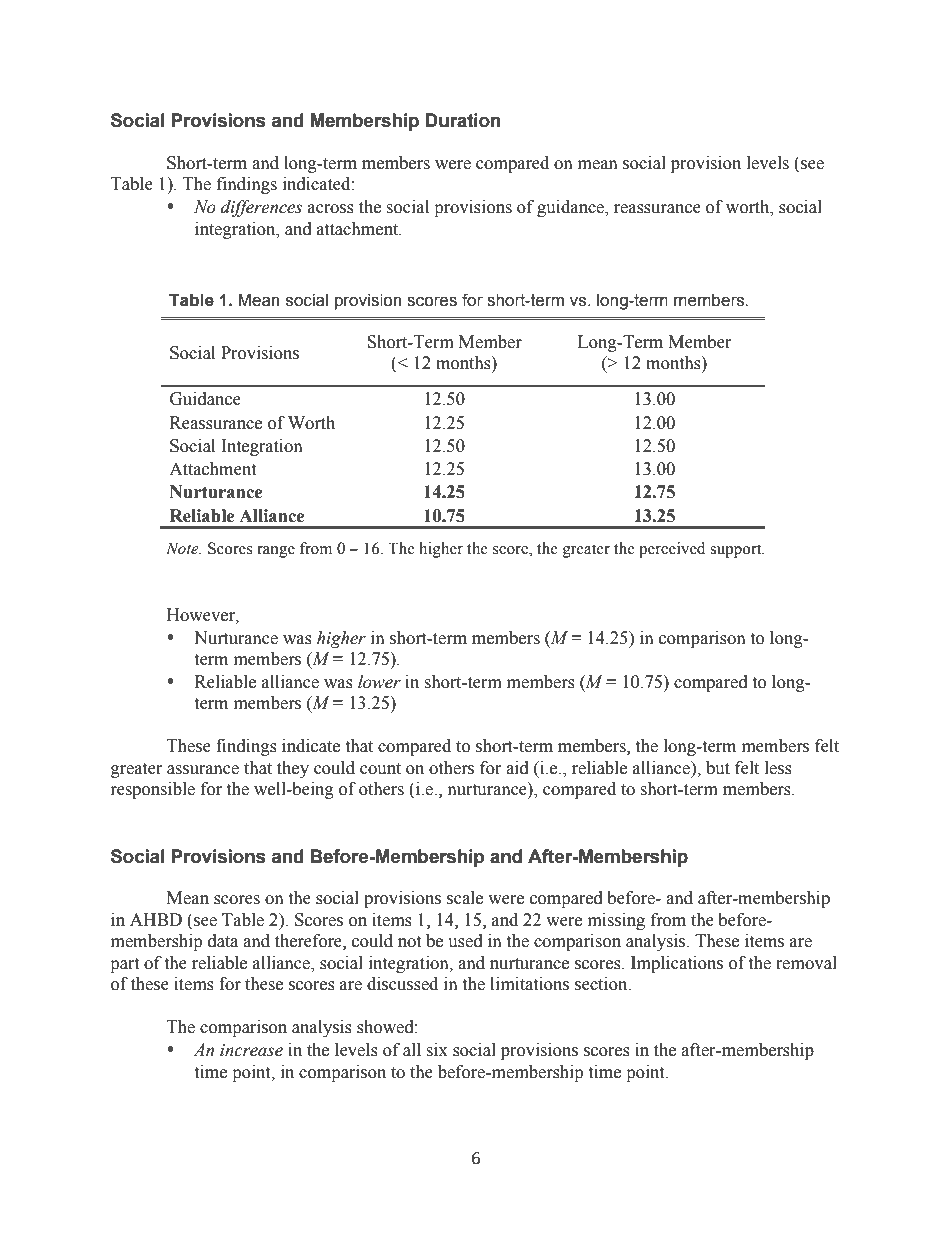 Image resolution: width=952 pixels, height=1233 pixels. What do you see at coordinates (276, 552) in the screenshot?
I see `range` at bounding box center [276, 552].
